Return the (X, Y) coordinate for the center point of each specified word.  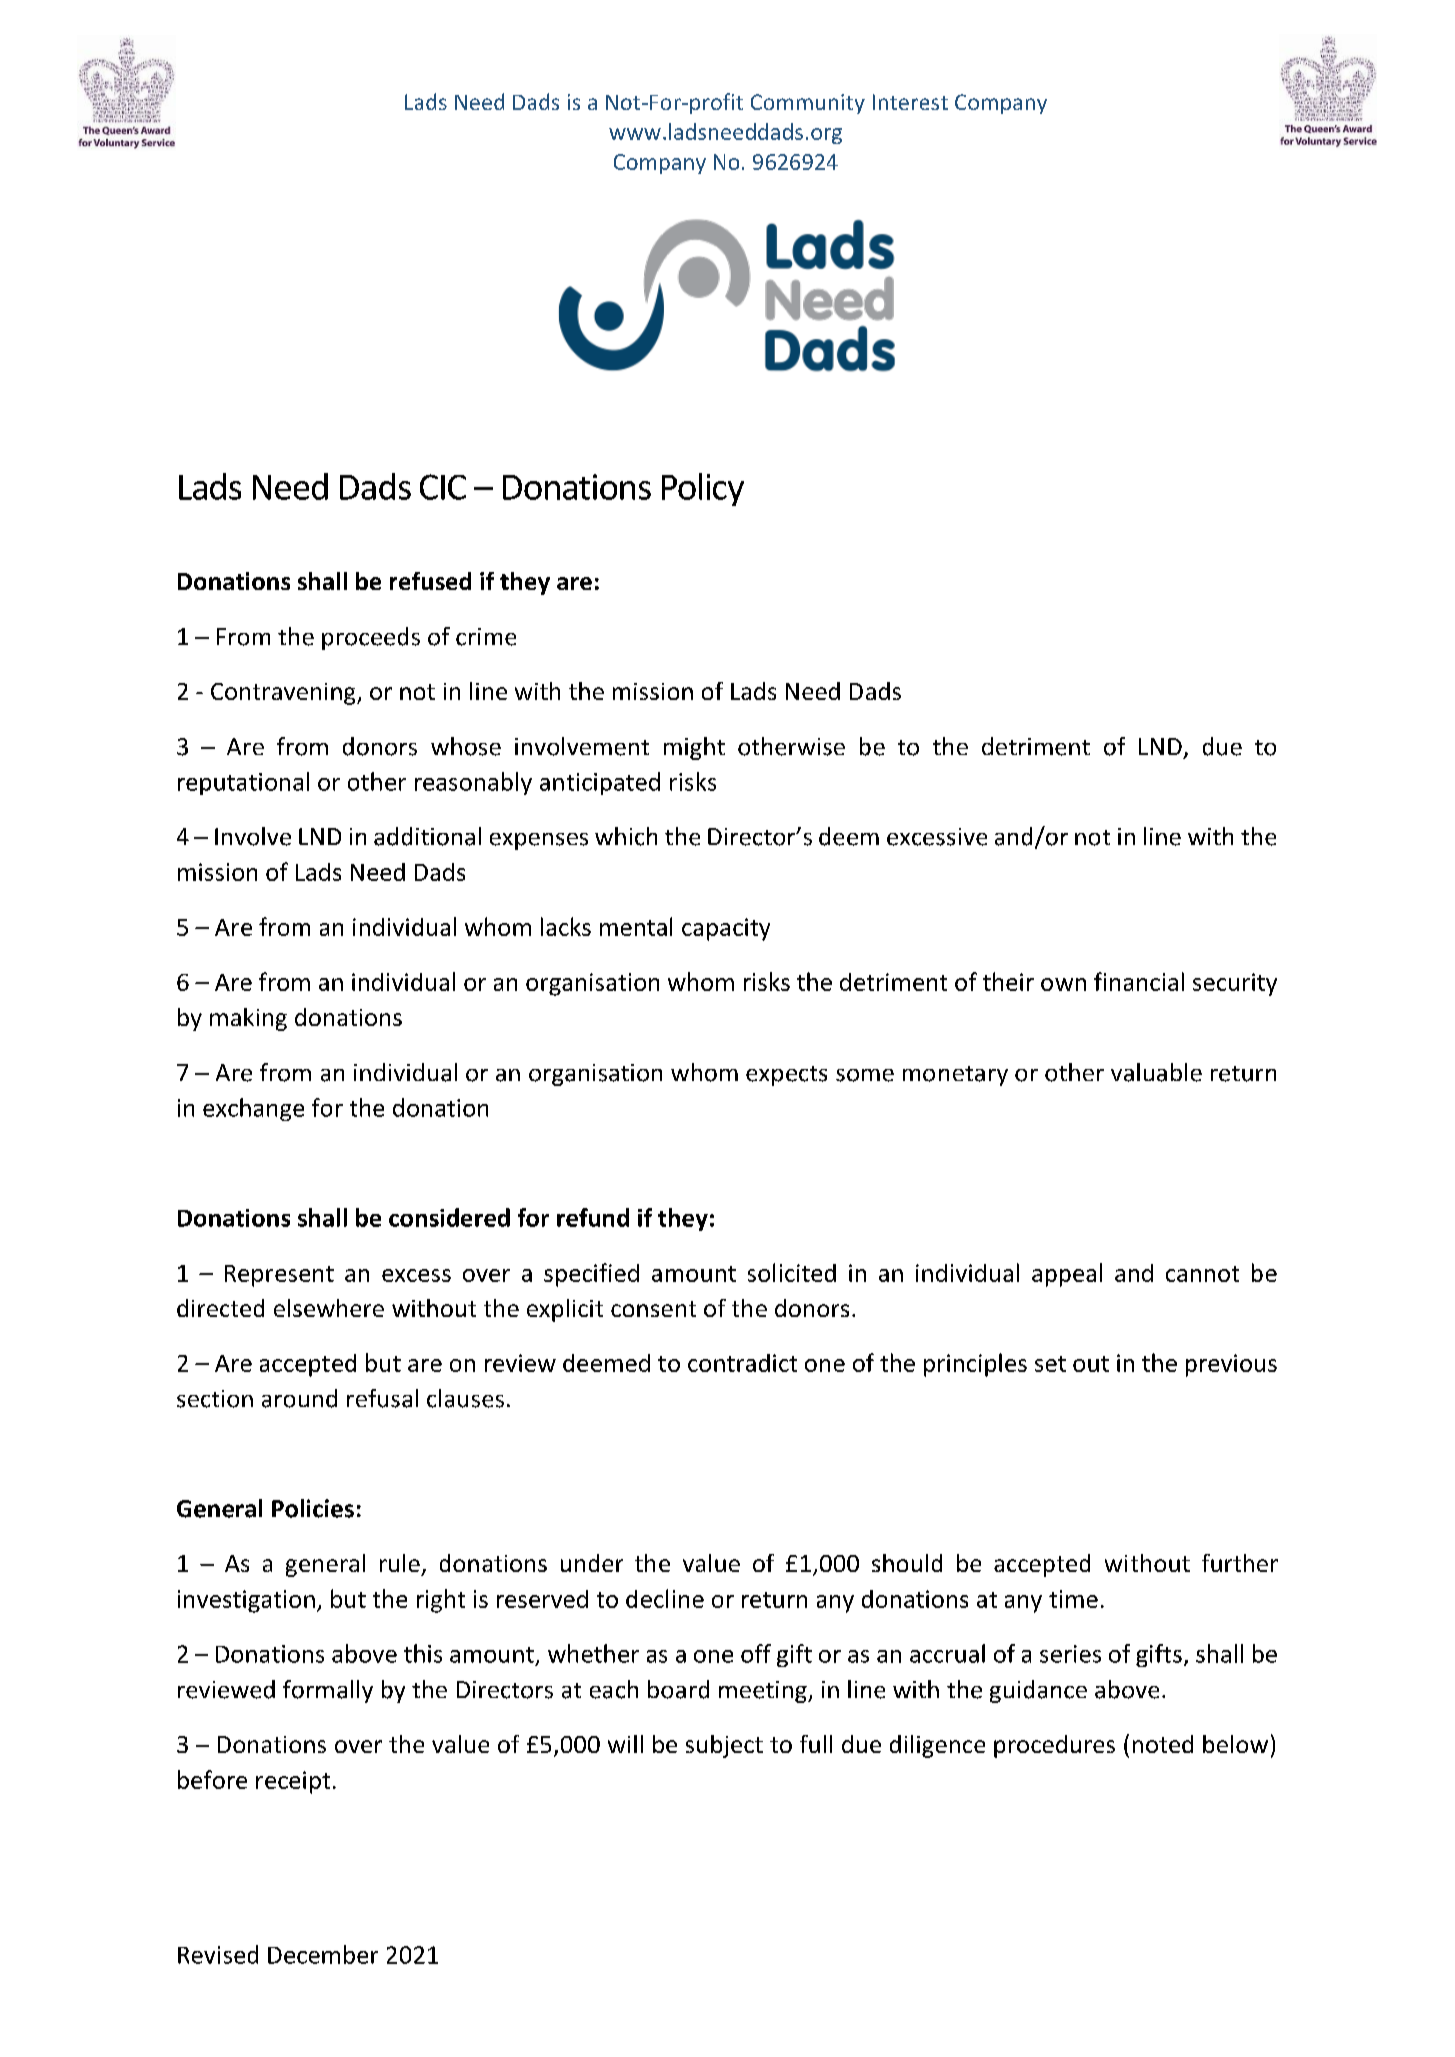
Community (808, 104)
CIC (443, 487)
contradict (742, 1363)
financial (1139, 981)
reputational (243, 783)
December (323, 1954)
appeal (1067, 1275)
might (694, 748)
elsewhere (329, 1308)
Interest (910, 102)
